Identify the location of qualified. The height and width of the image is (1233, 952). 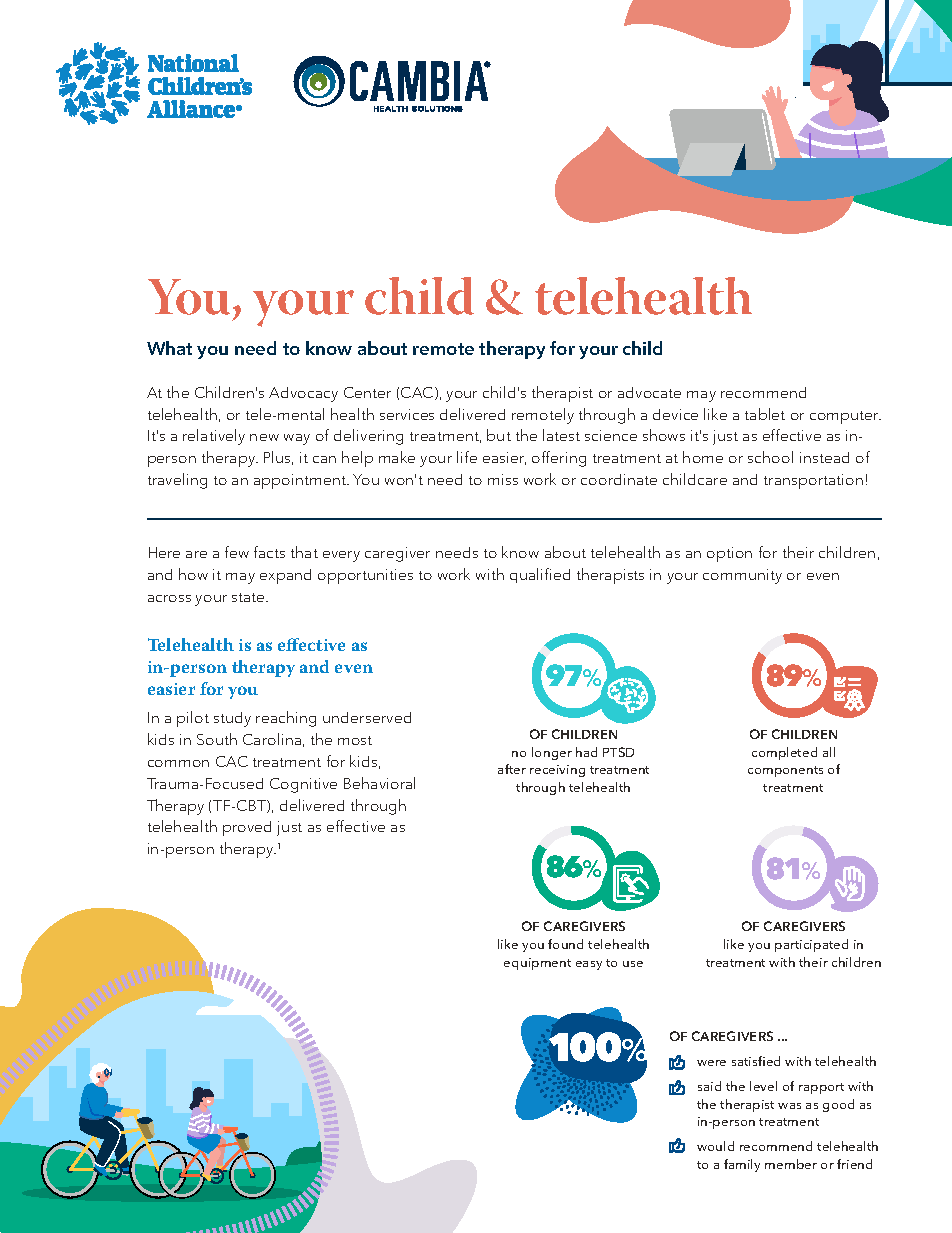
(540, 575).
